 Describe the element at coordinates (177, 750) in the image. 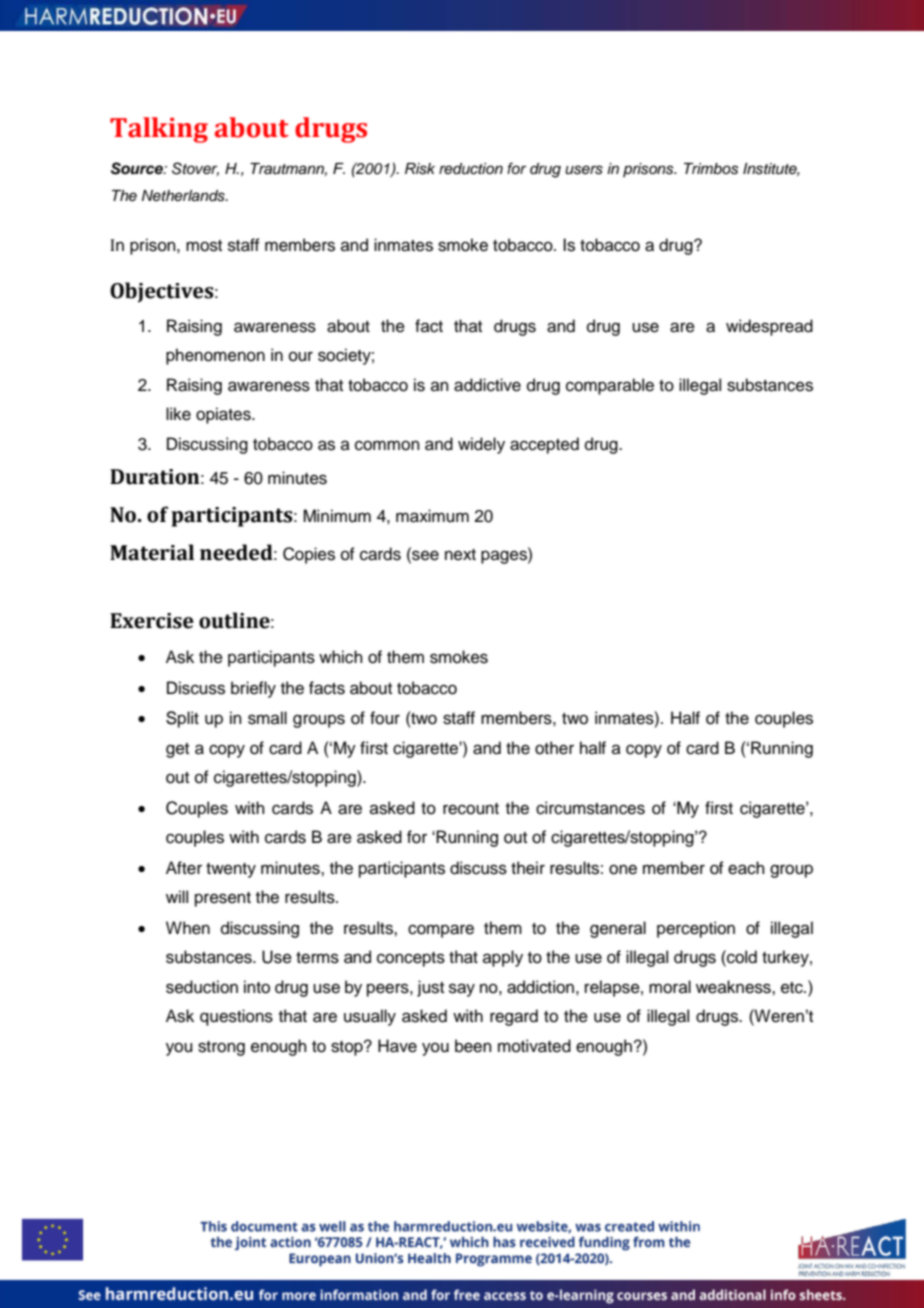

I see `get` at that location.
